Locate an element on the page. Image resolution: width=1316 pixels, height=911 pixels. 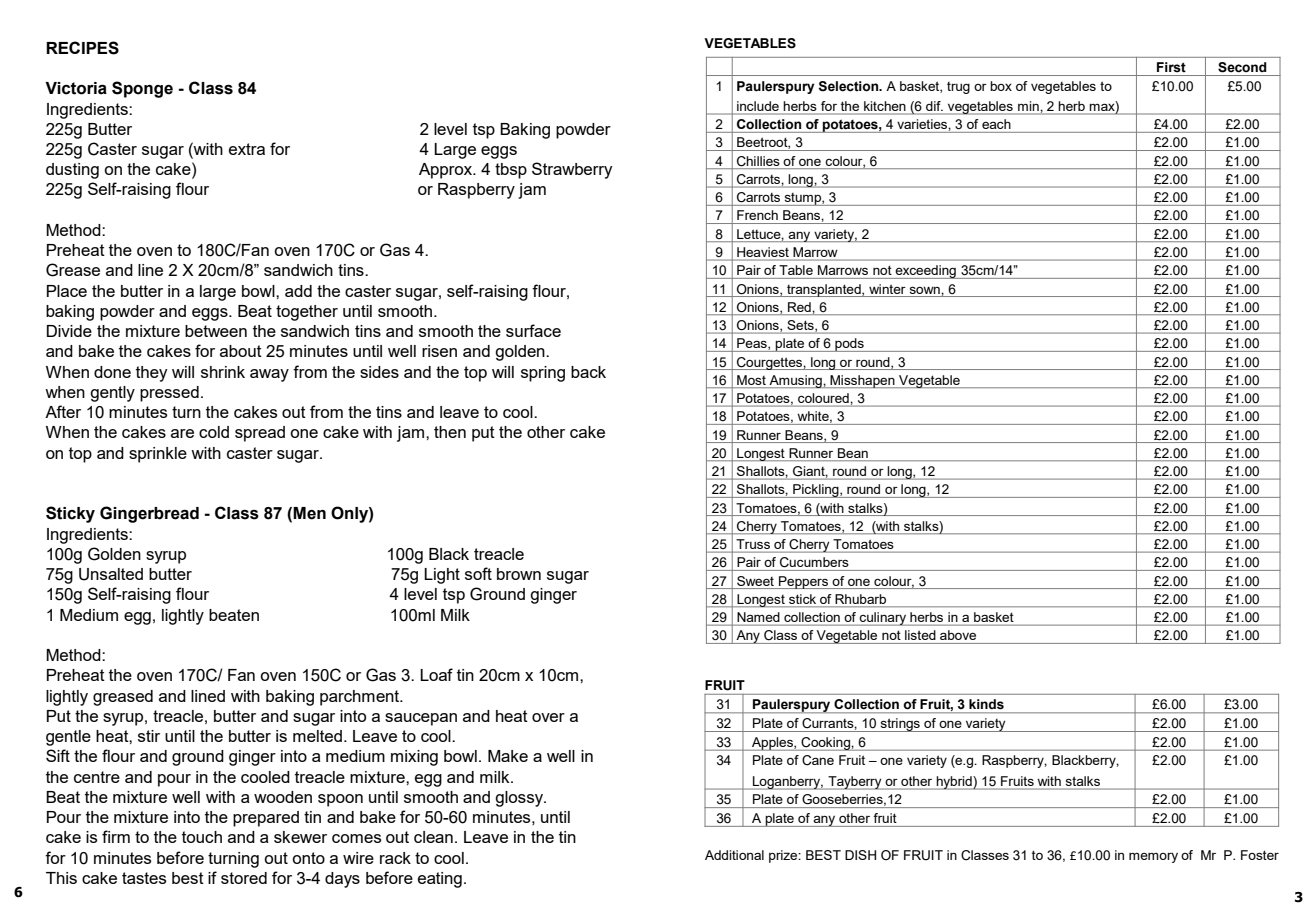
First is located at coordinates (1171, 67).
